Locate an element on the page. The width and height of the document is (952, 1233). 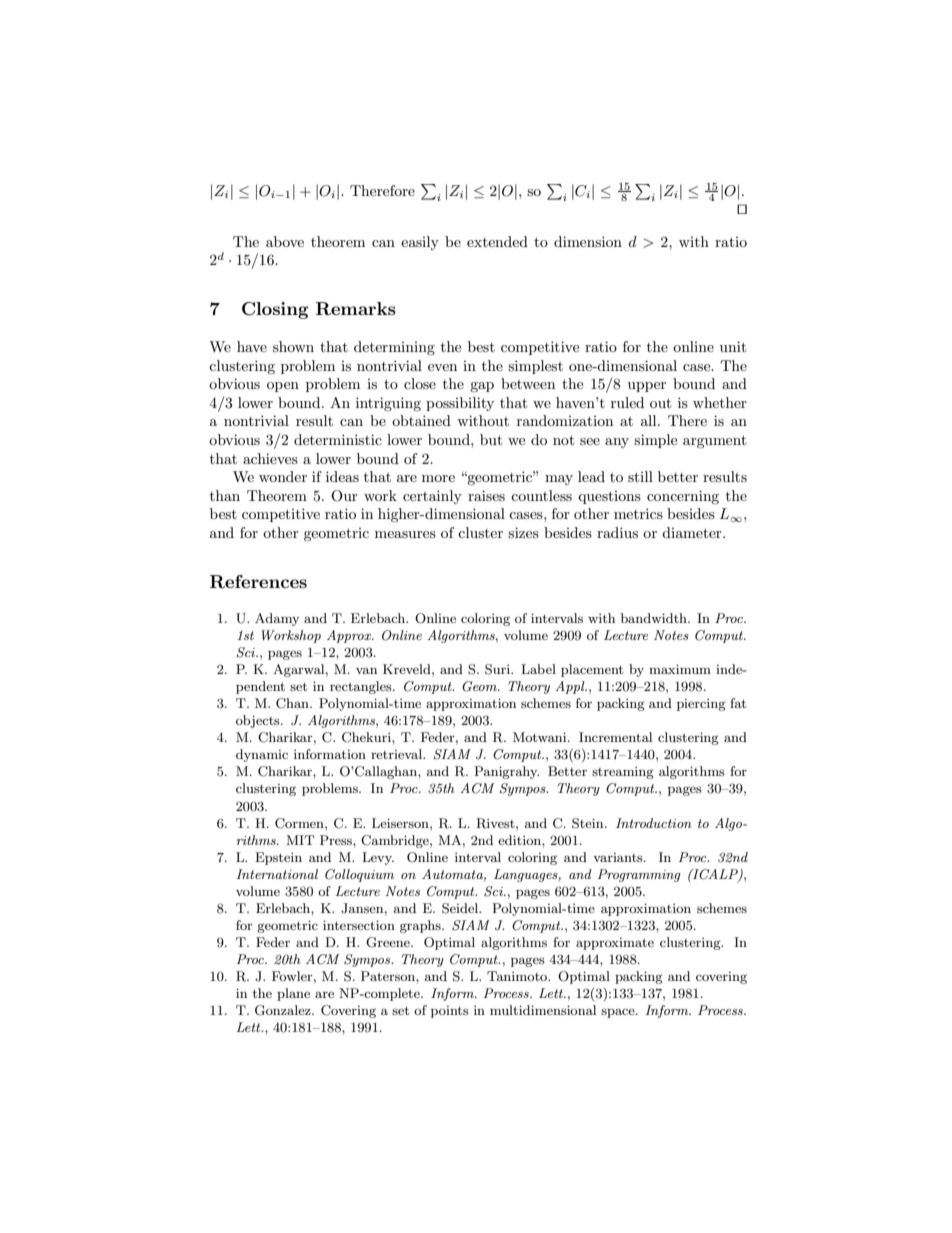
plane is located at coordinates (293, 994).
